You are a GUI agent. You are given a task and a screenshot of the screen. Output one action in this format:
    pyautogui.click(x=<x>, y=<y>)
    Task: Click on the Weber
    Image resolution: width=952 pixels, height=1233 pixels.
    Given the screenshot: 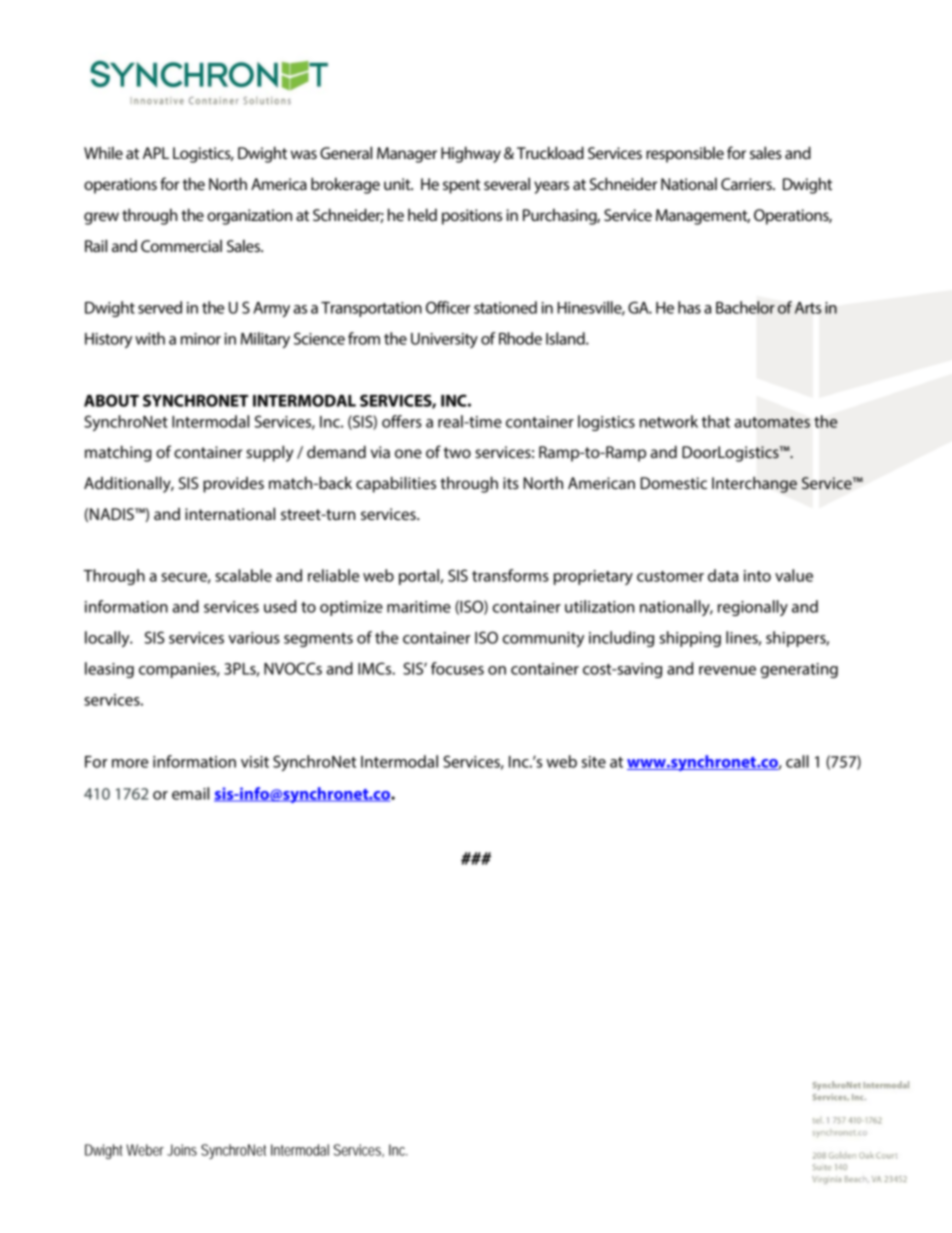 What is the action you would take?
    pyautogui.click(x=145, y=1150)
